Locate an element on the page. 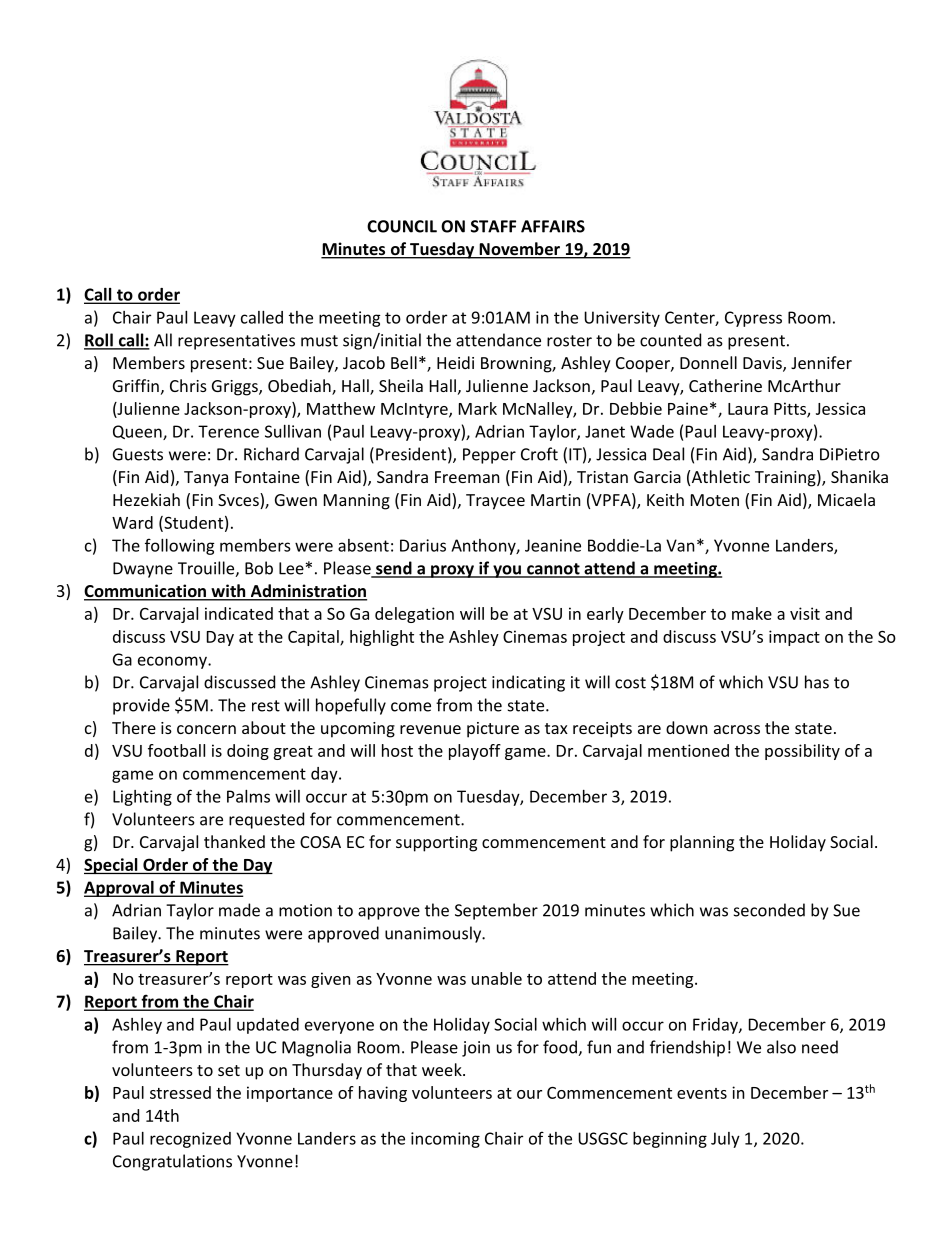 The height and width of the document is (1233, 952). with is located at coordinates (228, 592).
